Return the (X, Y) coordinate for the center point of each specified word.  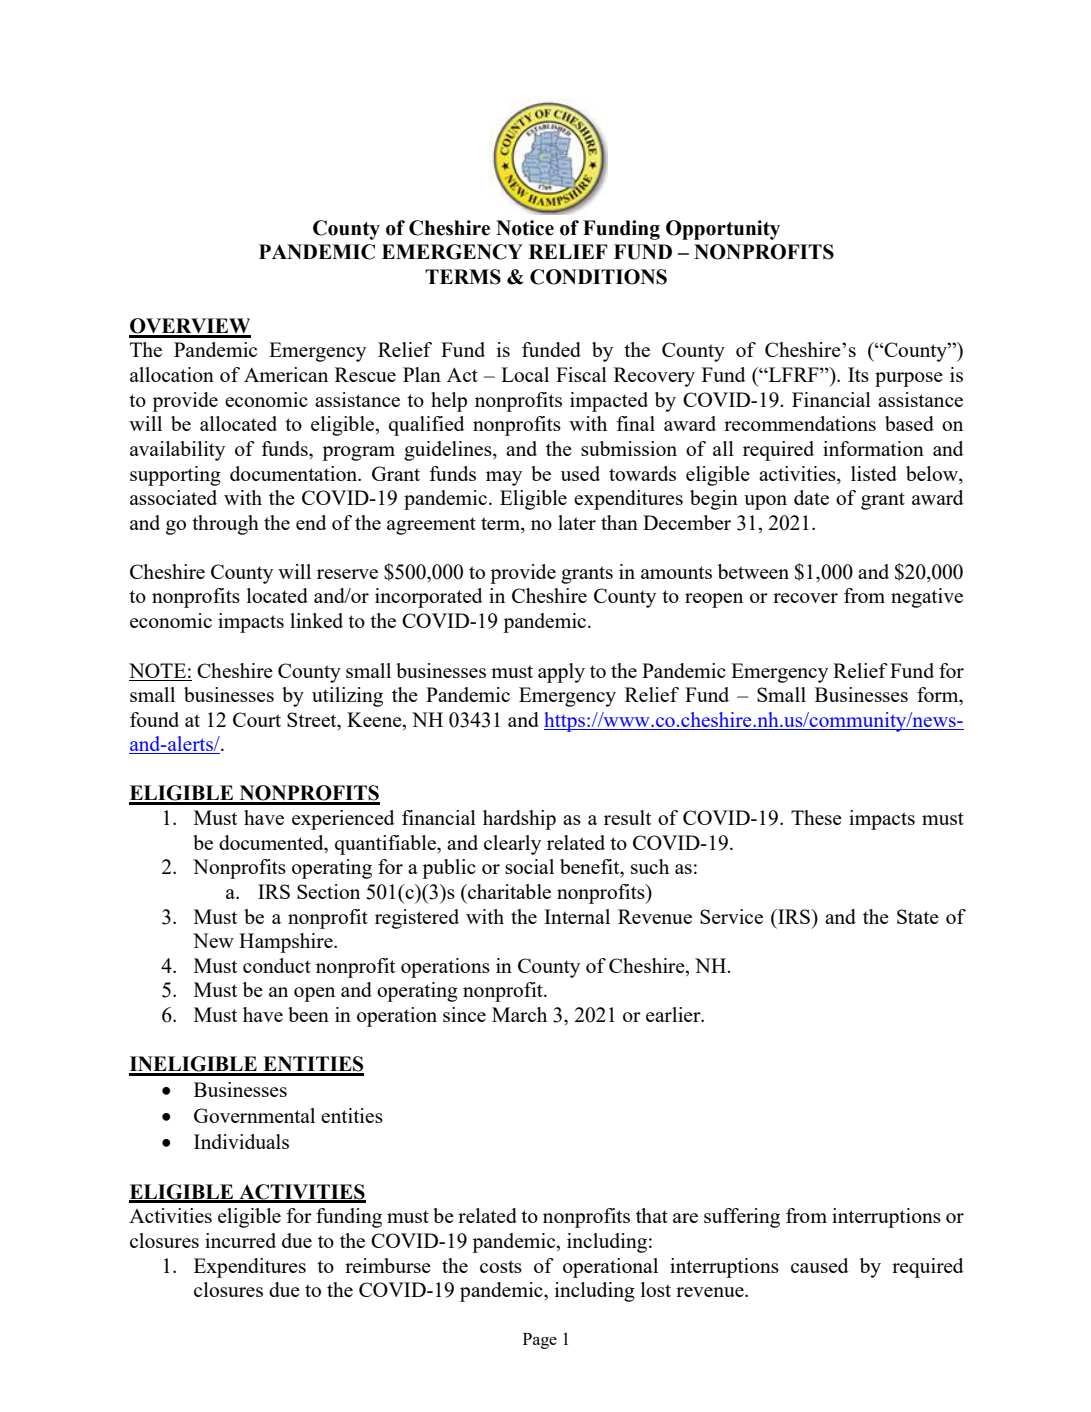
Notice (525, 228)
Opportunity (723, 230)
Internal (577, 916)
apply (561, 673)
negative (927, 598)
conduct (277, 965)
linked (316, 620)
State (918, 916)
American (286, 374)
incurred (240, 1240)
